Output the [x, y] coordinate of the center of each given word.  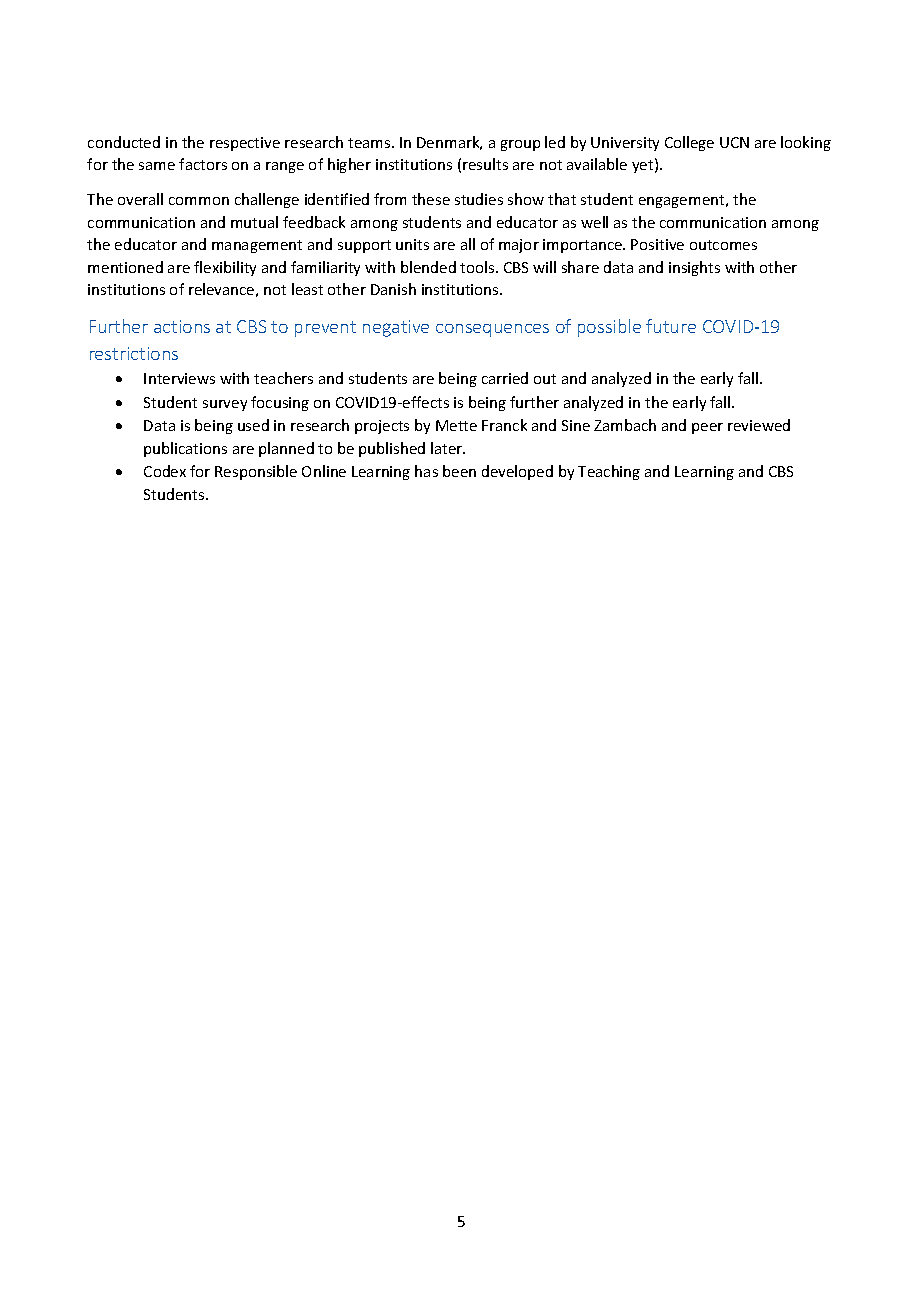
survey [225, 405]
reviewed [759, 425]
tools [478, 267]
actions [182, 326]
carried [505, 378]
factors [203, 164]
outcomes [723, 245]
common [199, 201]
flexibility [225, 268]
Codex [165, 471]
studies [479, 199]
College [689, 143]
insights [694, 268]
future [671, 326]
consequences [492, 330]
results [485, 164]
